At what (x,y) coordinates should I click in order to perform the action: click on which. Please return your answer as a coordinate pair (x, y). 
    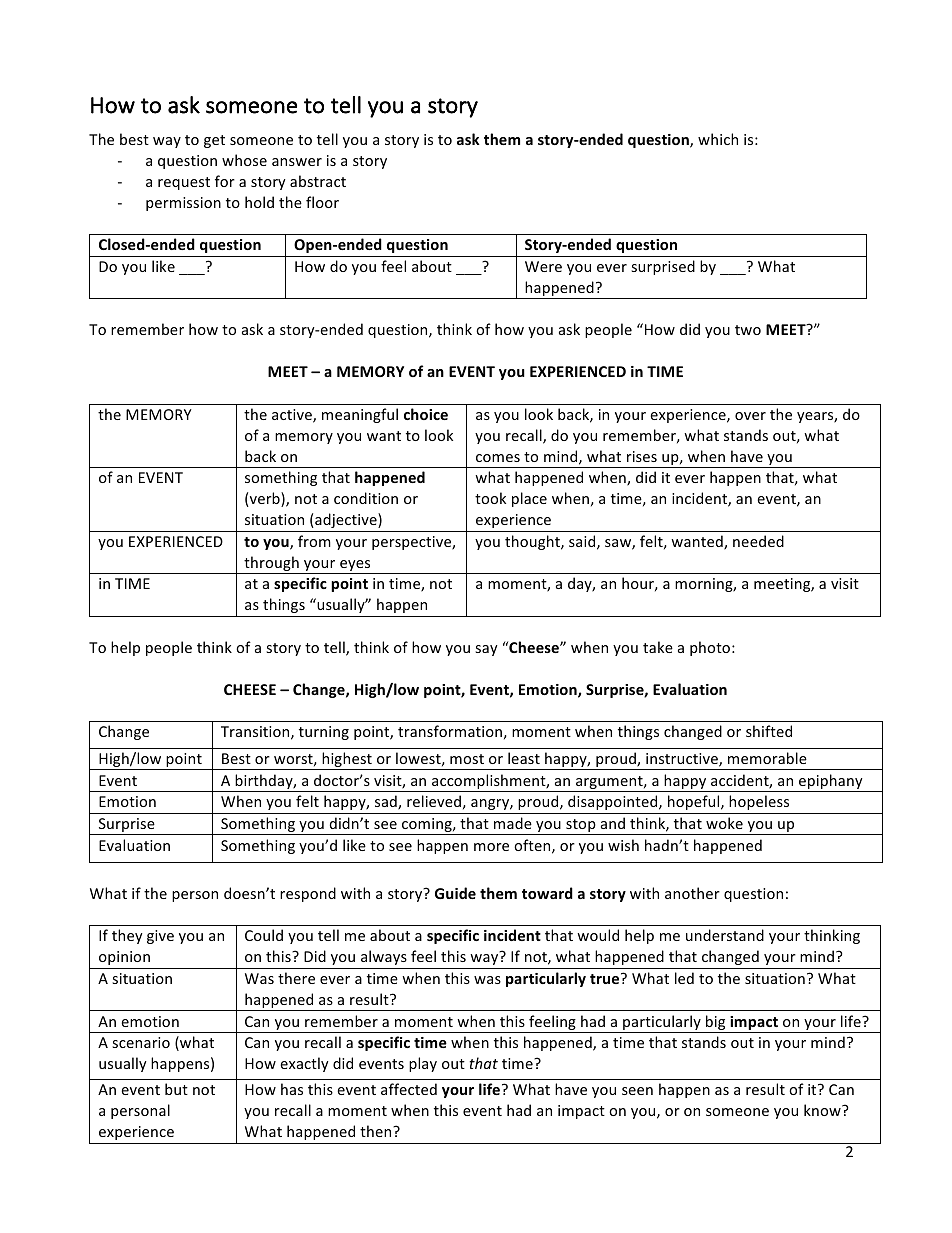
    Looking at the image, I should click on (718, 139).
